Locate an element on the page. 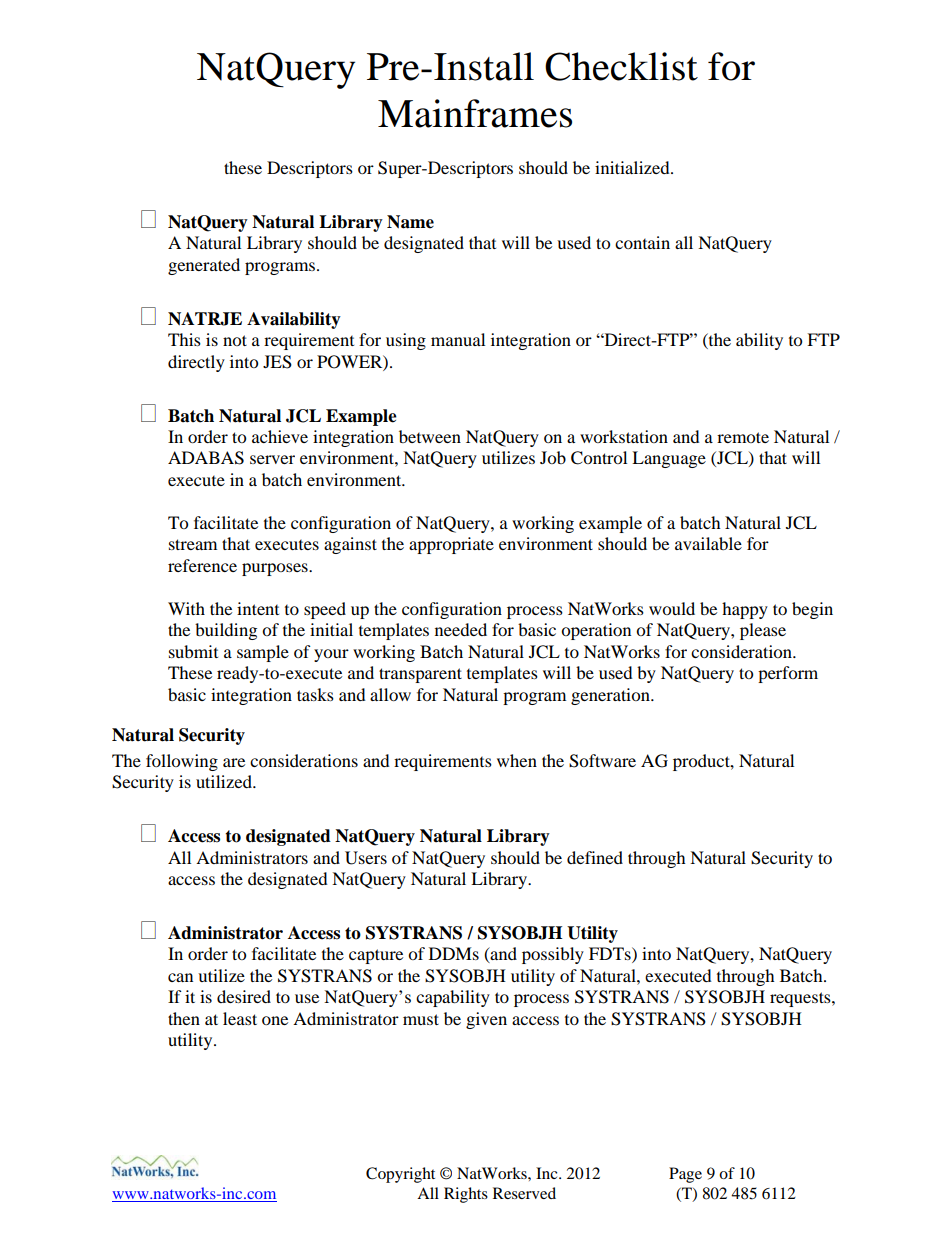 The height and width of the page is (1233, 952). desired is located at coordinates (244, 996).
